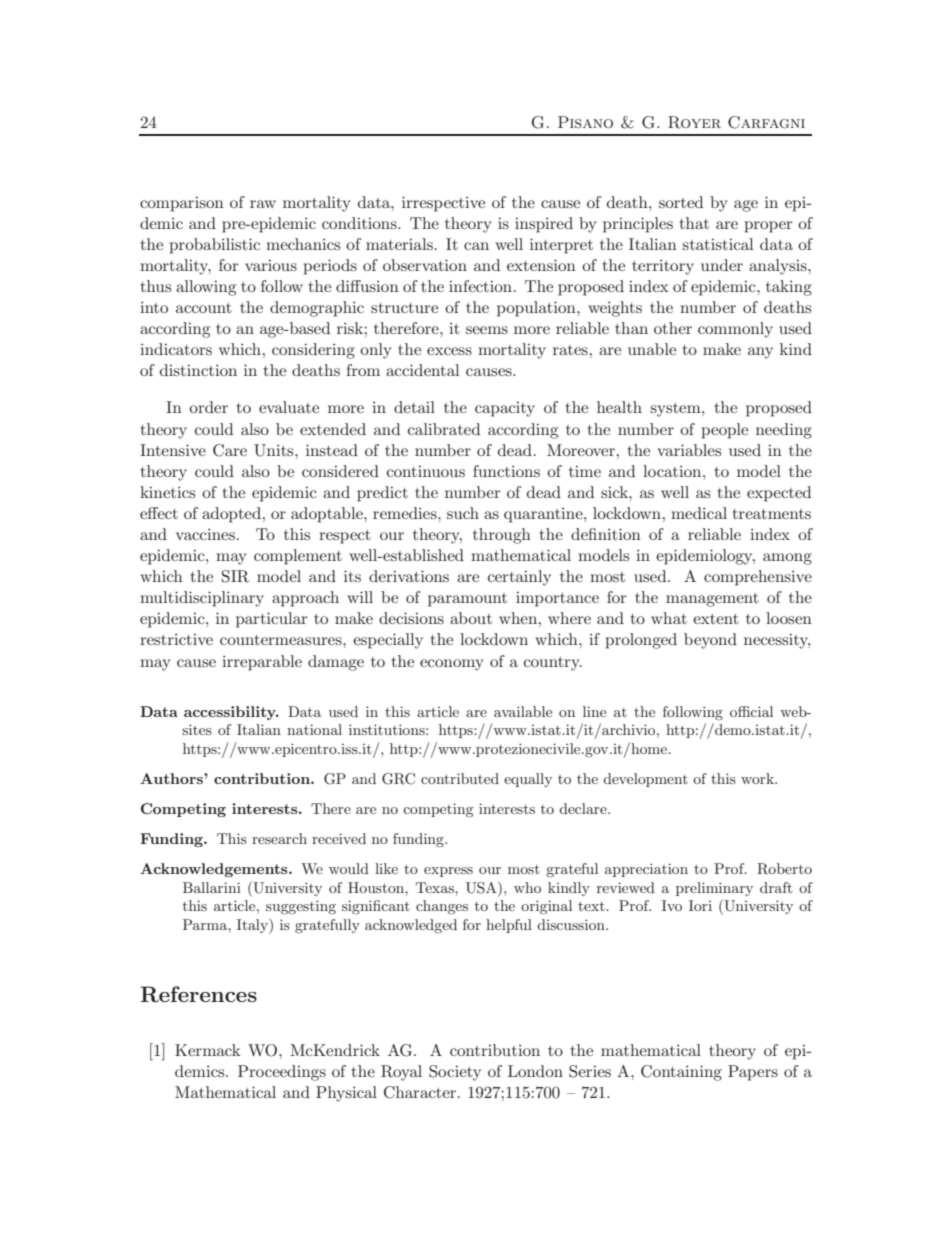 Image resolution: width=952 pixels, height=1233 pixels. Describe the element at coordinates (523, 711) in the screenshot. I see `available` at that location.
